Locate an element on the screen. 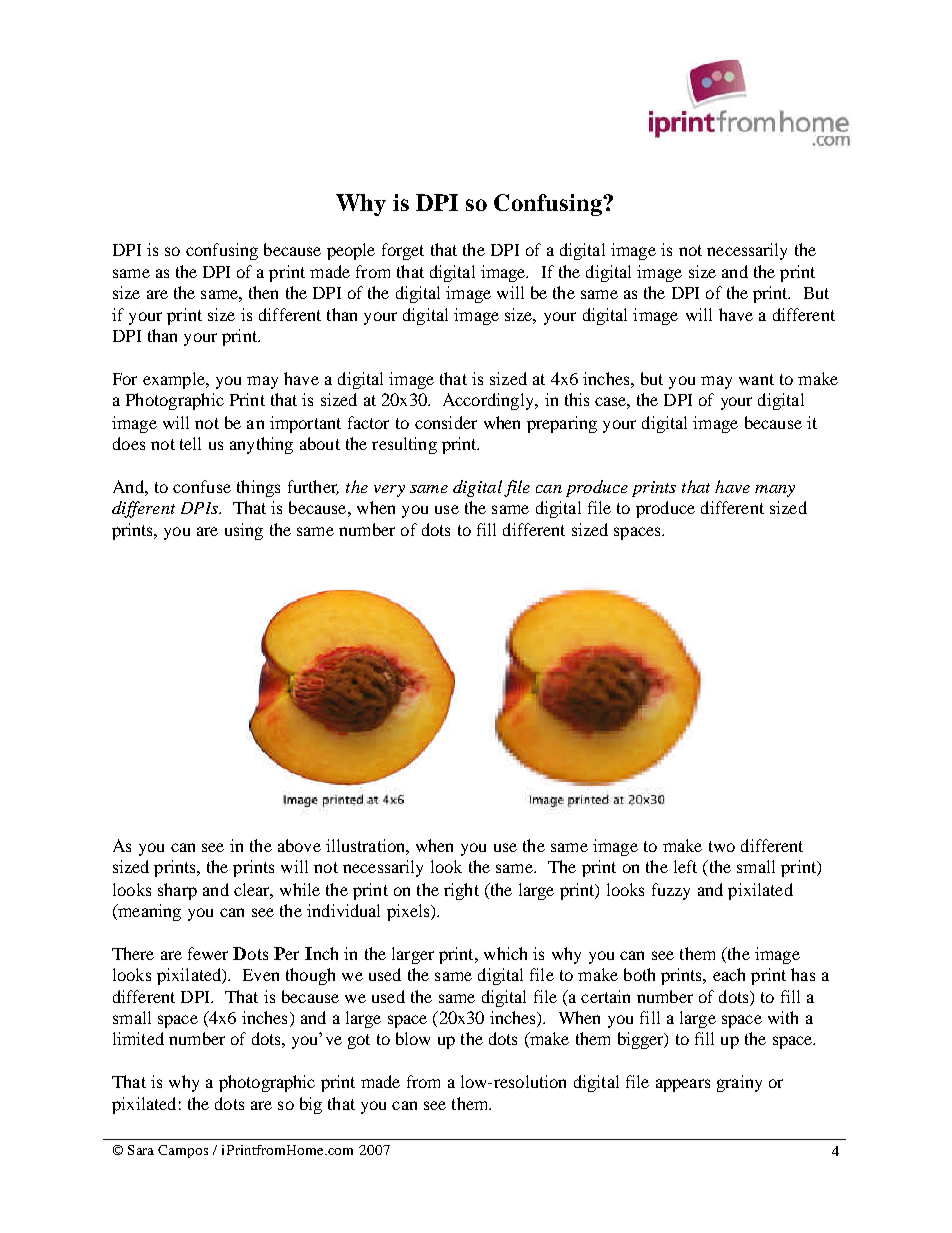 This screenshot has height=1233, width=952. forget is located at coordinates (403, 251).
